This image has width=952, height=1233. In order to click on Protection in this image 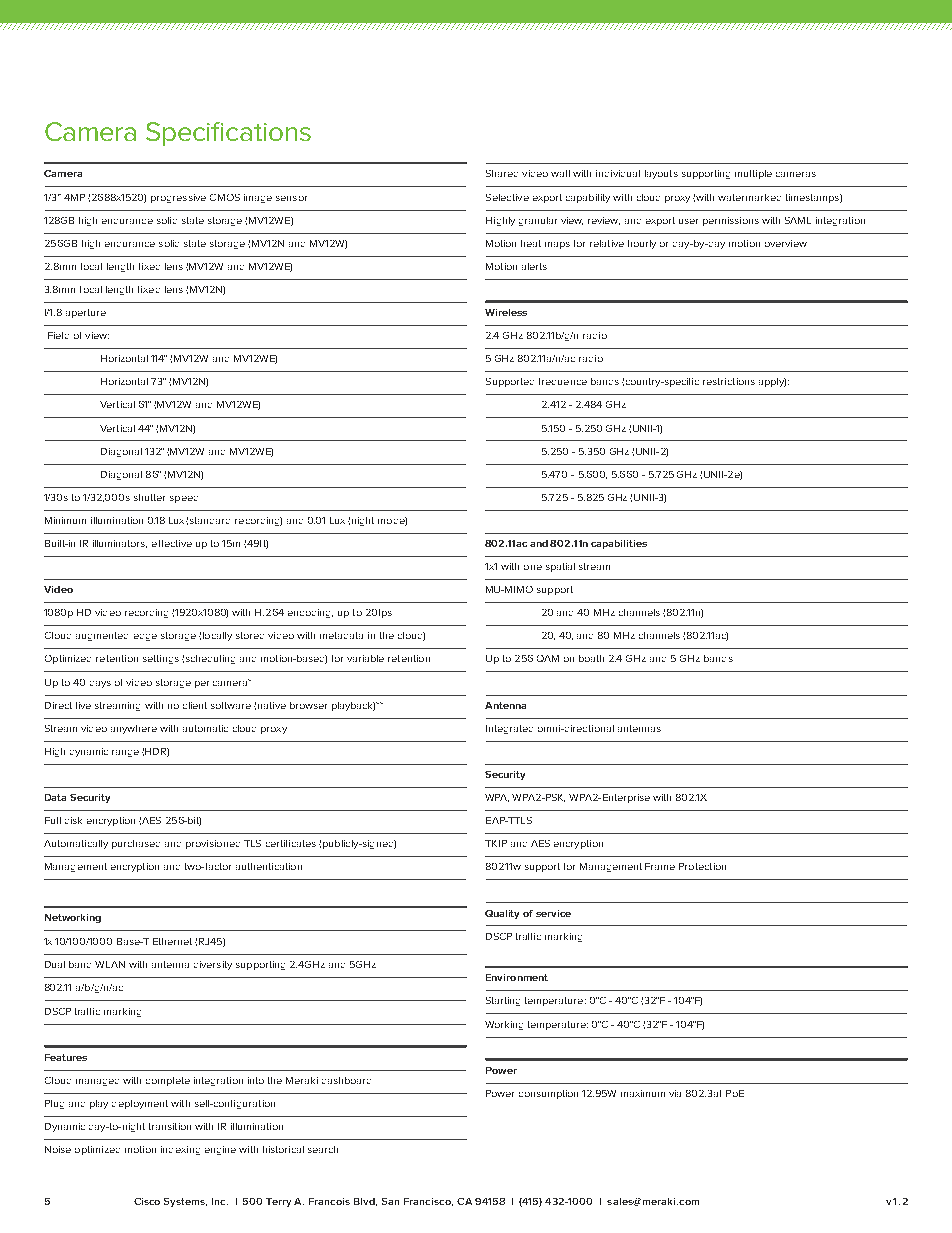, I will do `click(702, 866)`.
